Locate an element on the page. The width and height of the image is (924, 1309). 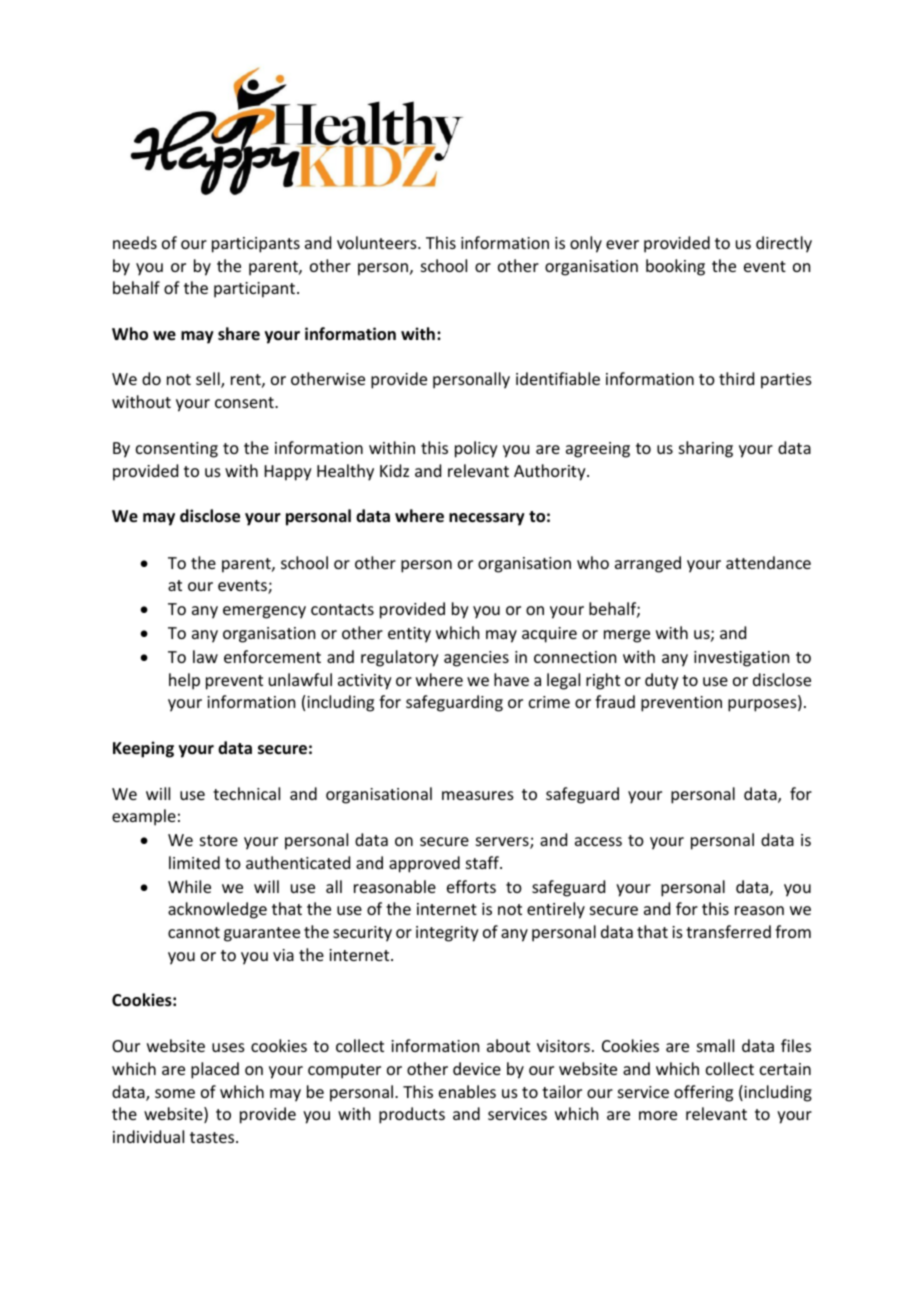
needs is located at coordinates (135, 242).
